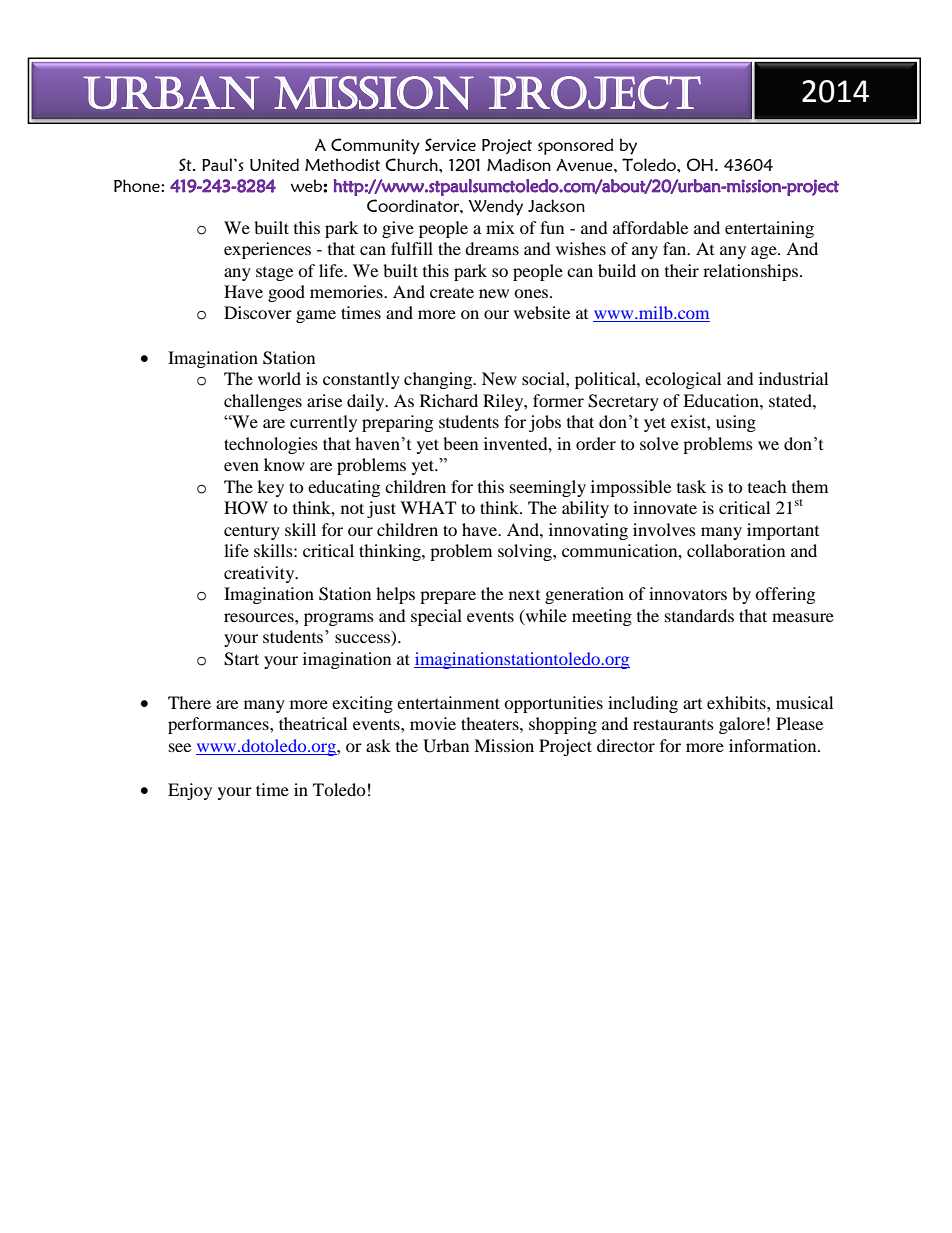  Describe the element at coordinates (460, 443) in the image. I see `been` at that location.
